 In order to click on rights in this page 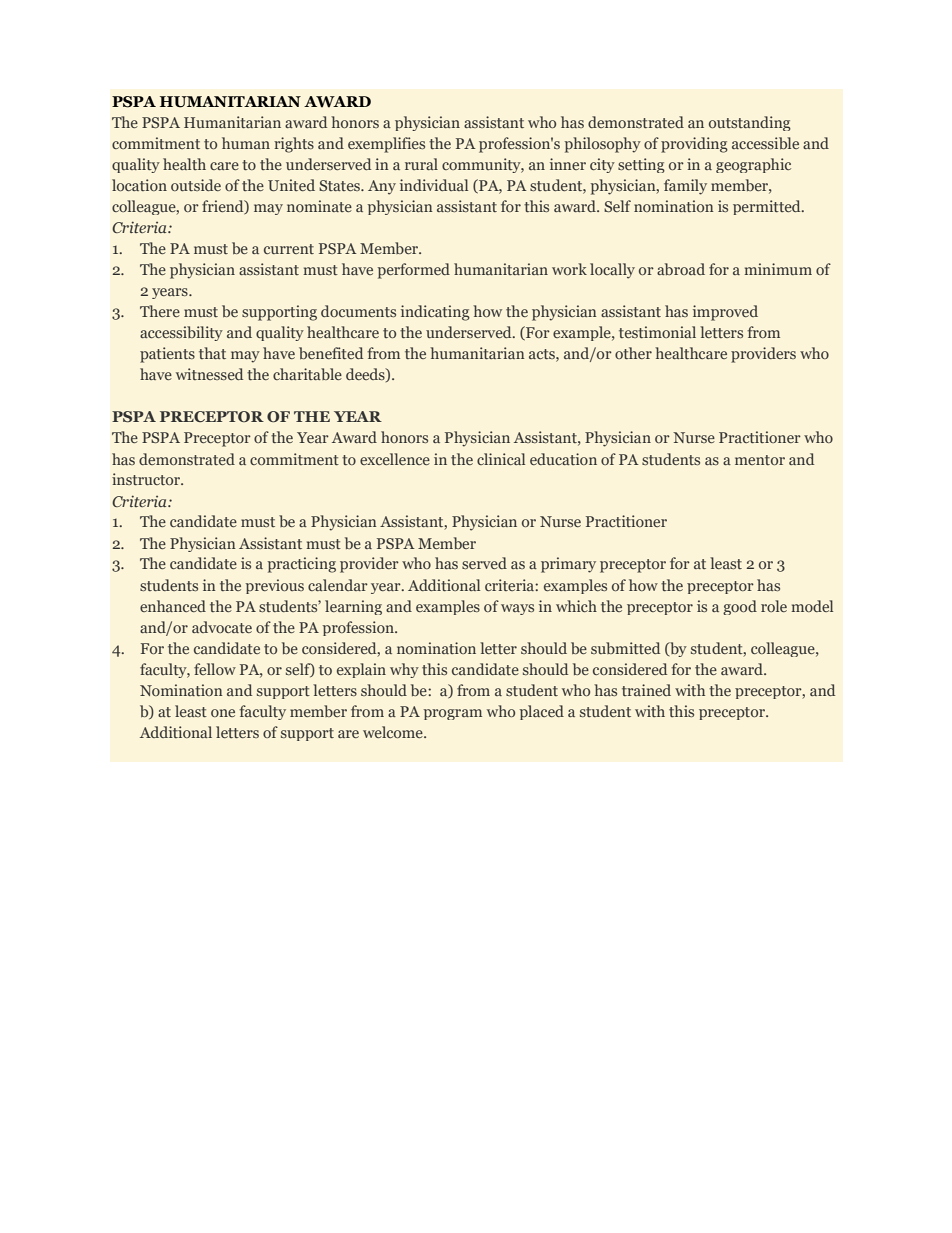, I will do `click(294, 145)`.
